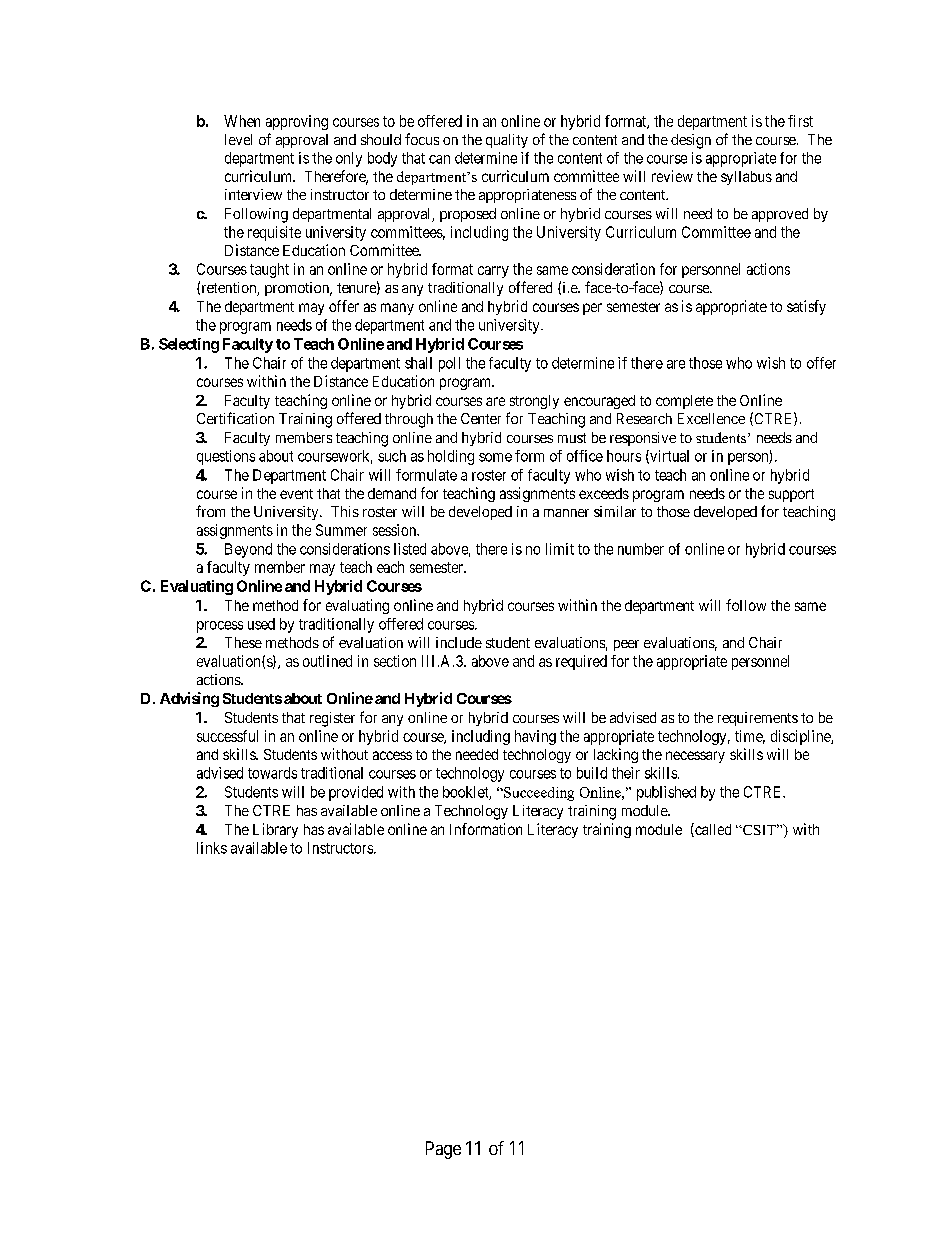 The image size is (952, 1233). Describe the element at coordinates (746, 178) in the screenshot. I see `syllabus` at that location.
